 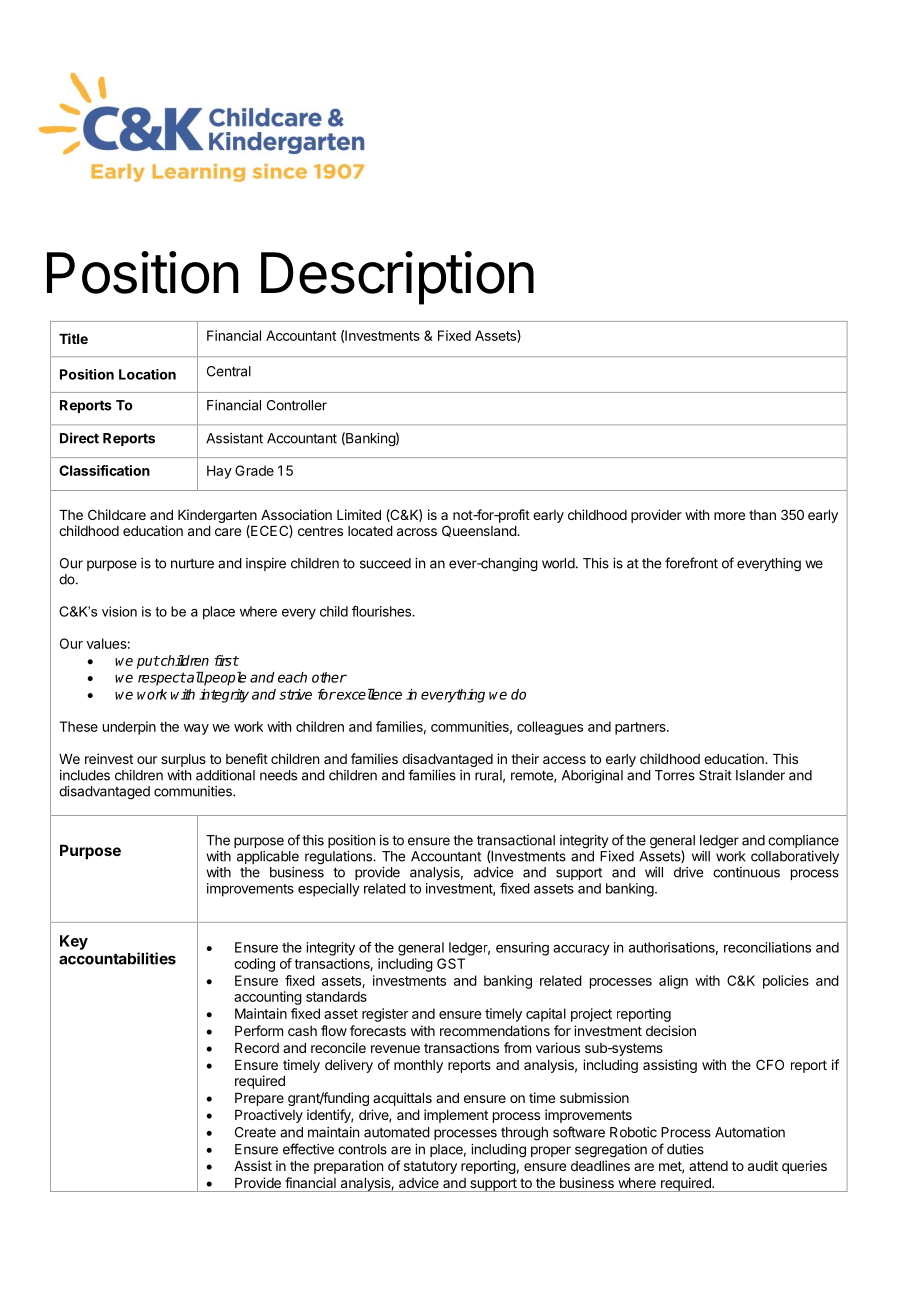 I want to click on Description, so click(x=397, y=278).
